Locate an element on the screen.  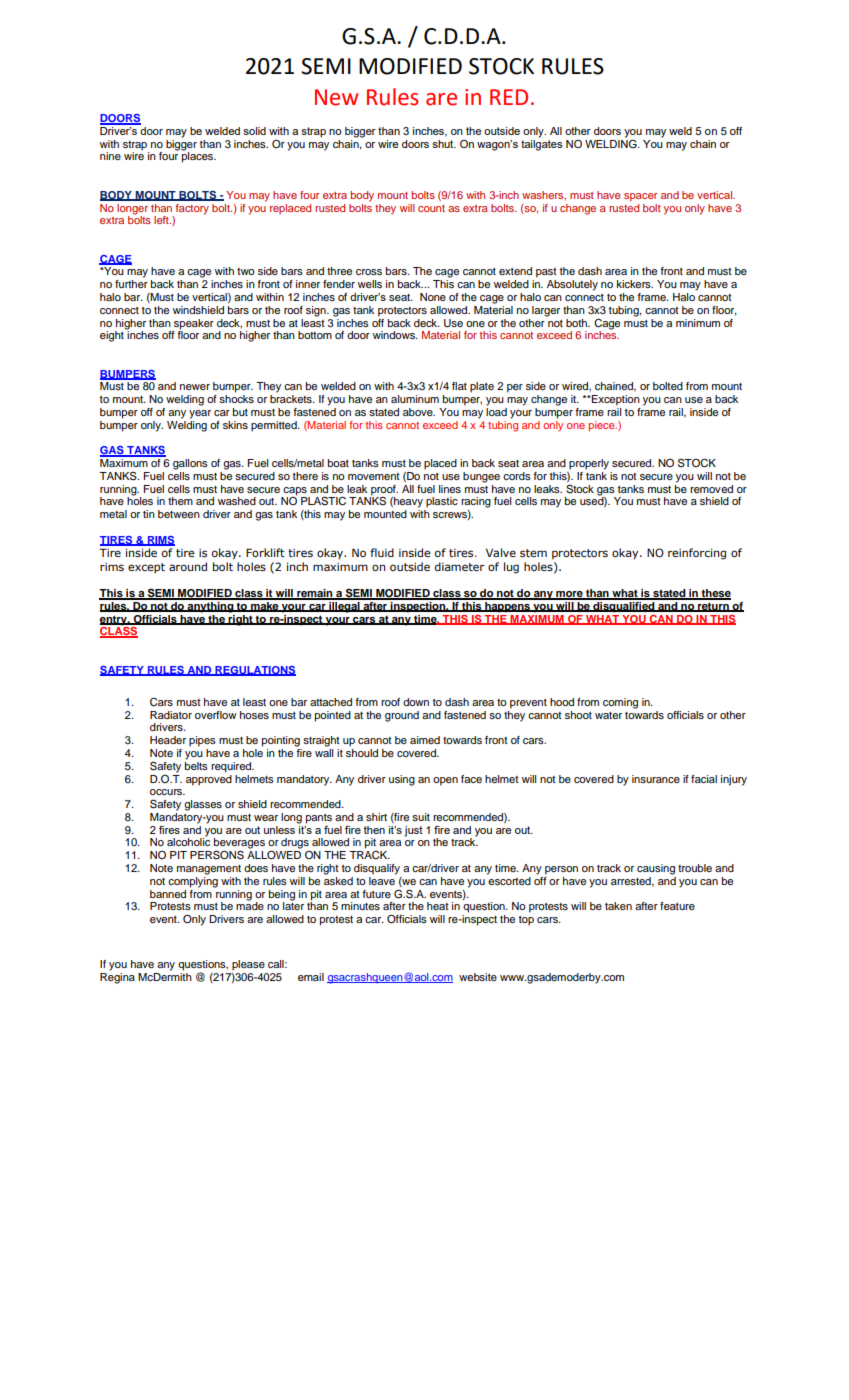
feature is located at coordinates (677, 906).
